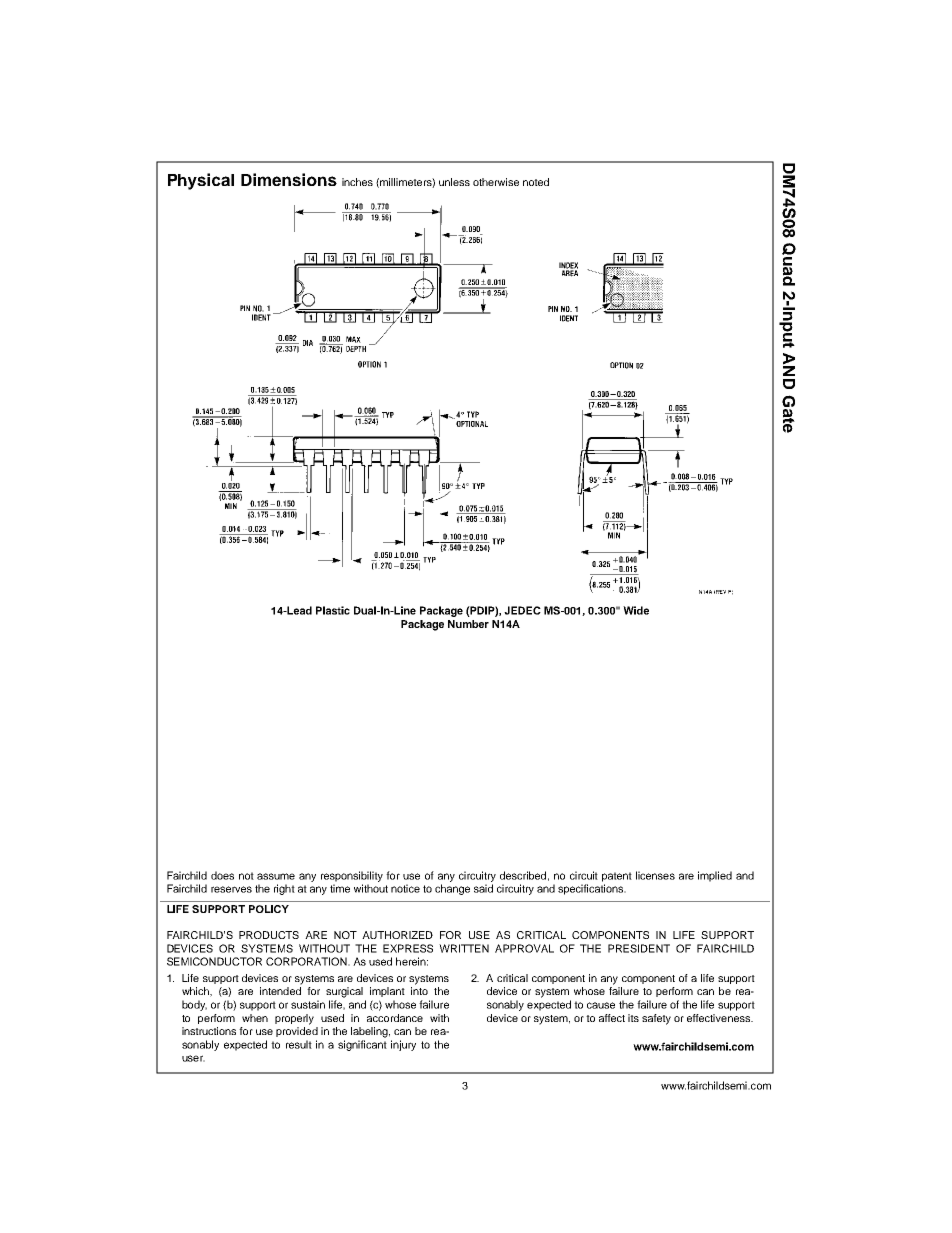 The image size is (952, 1233). What do you see at coordinates (656, 1019) in the page?
I see `safety` at bounding box center [656, 1019].
